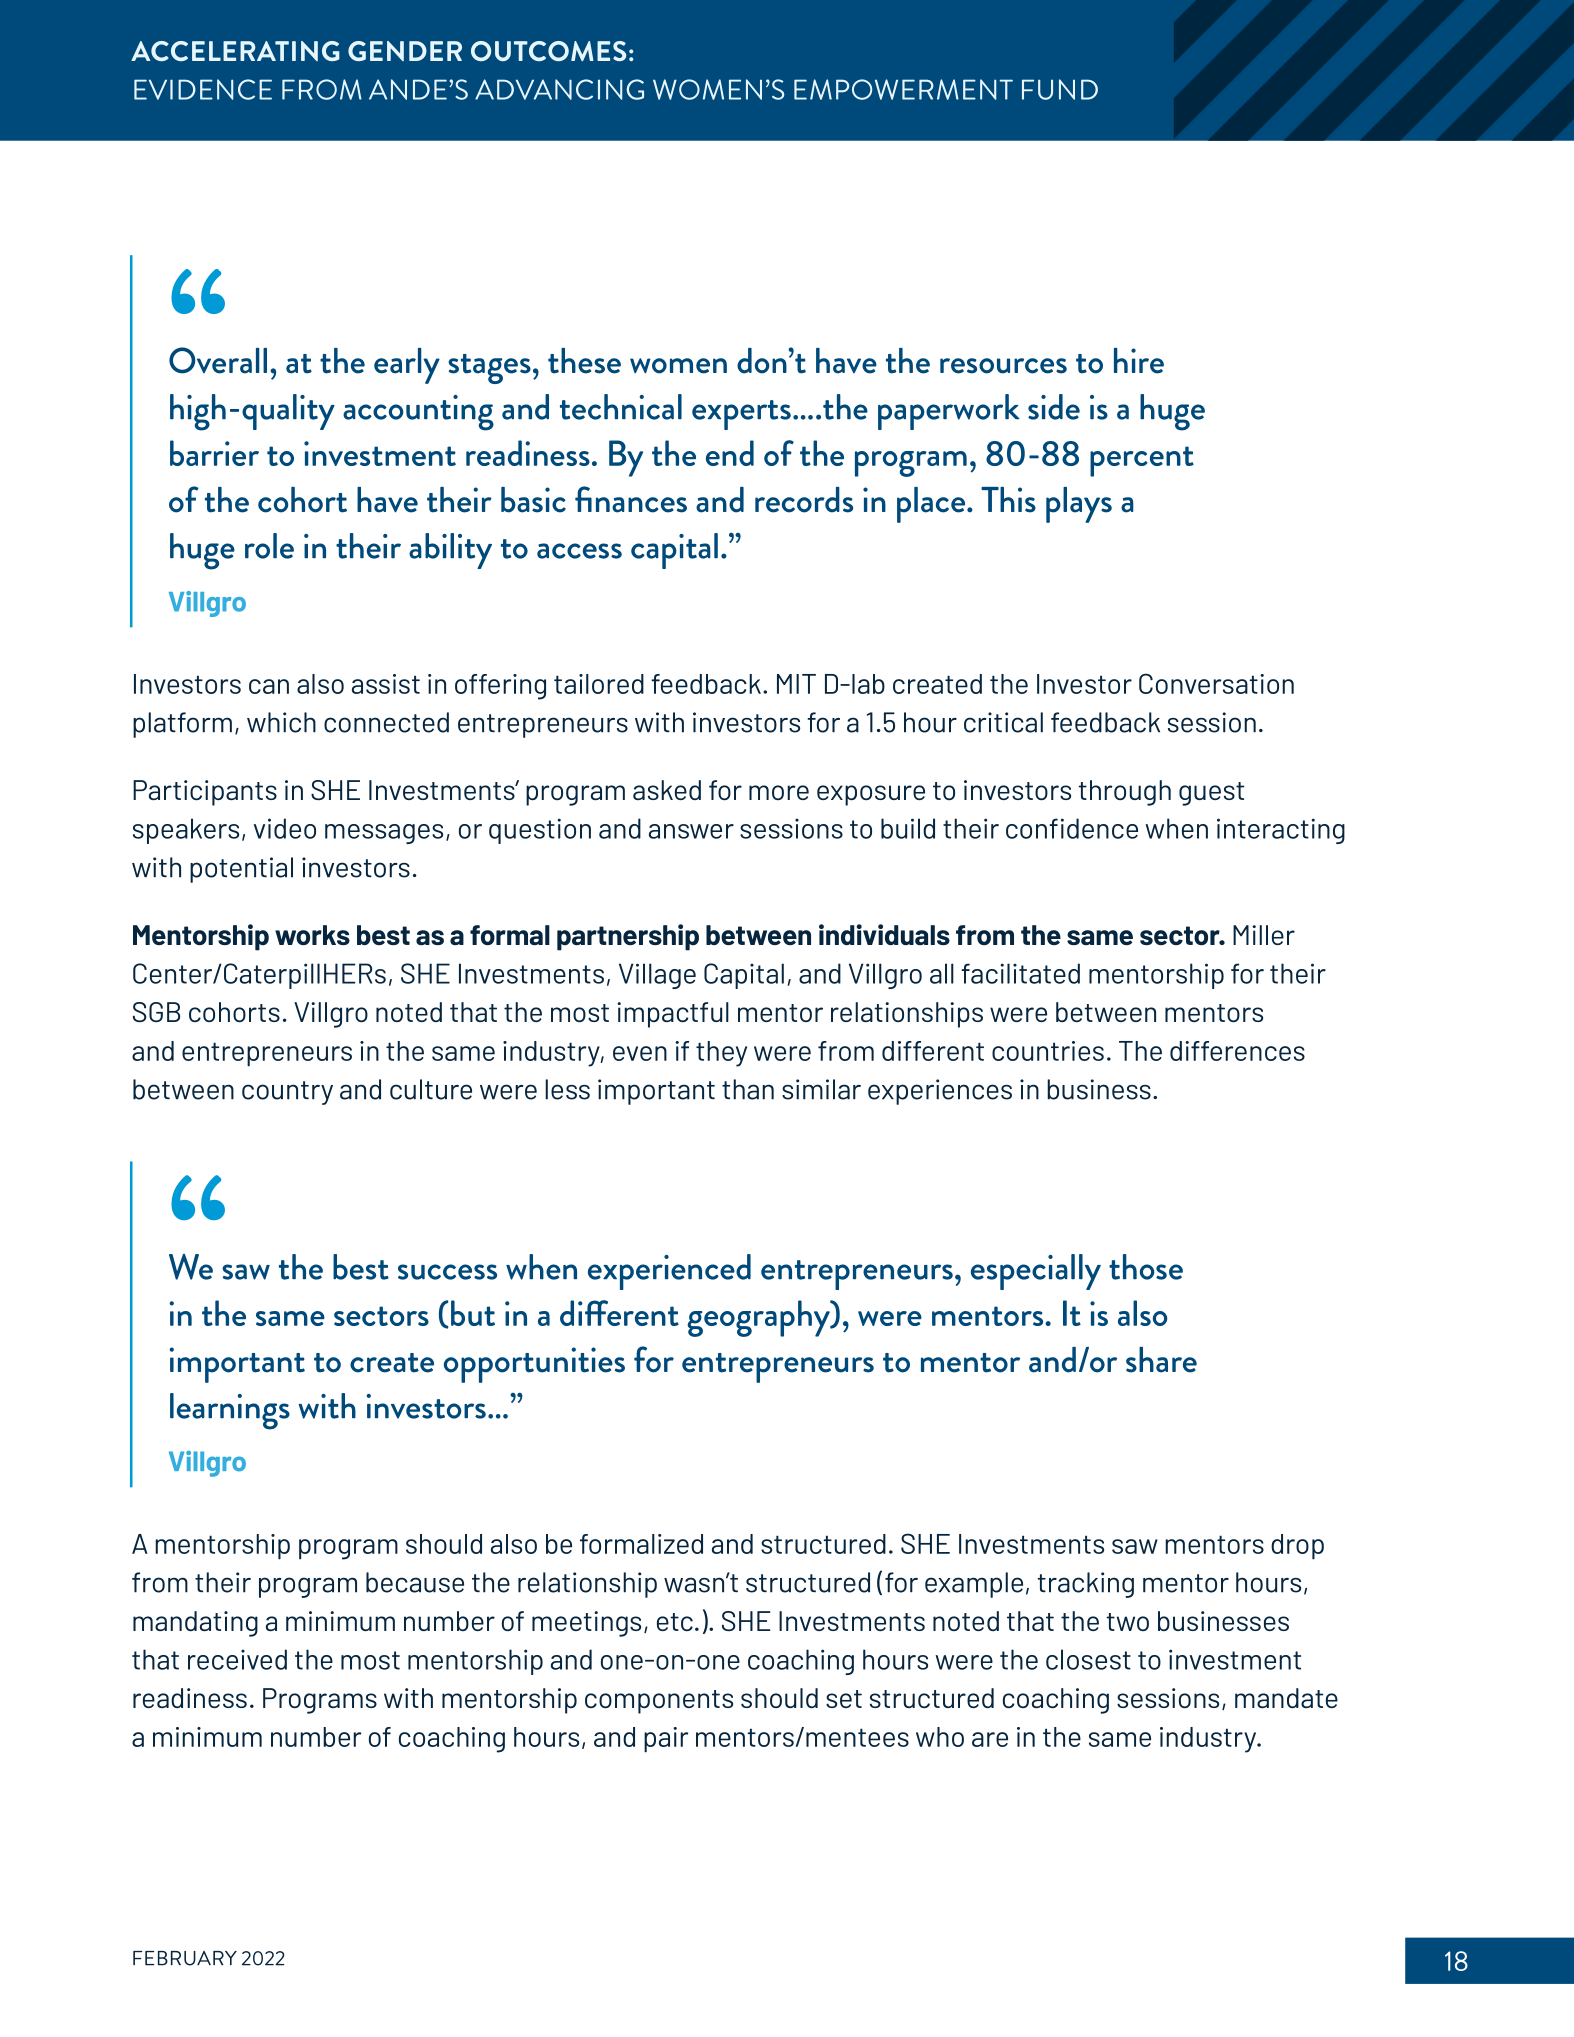 This image has width=1574, height=2037. Describe the element at coordinates (281, 722) in the image. I see `which` at that location.
